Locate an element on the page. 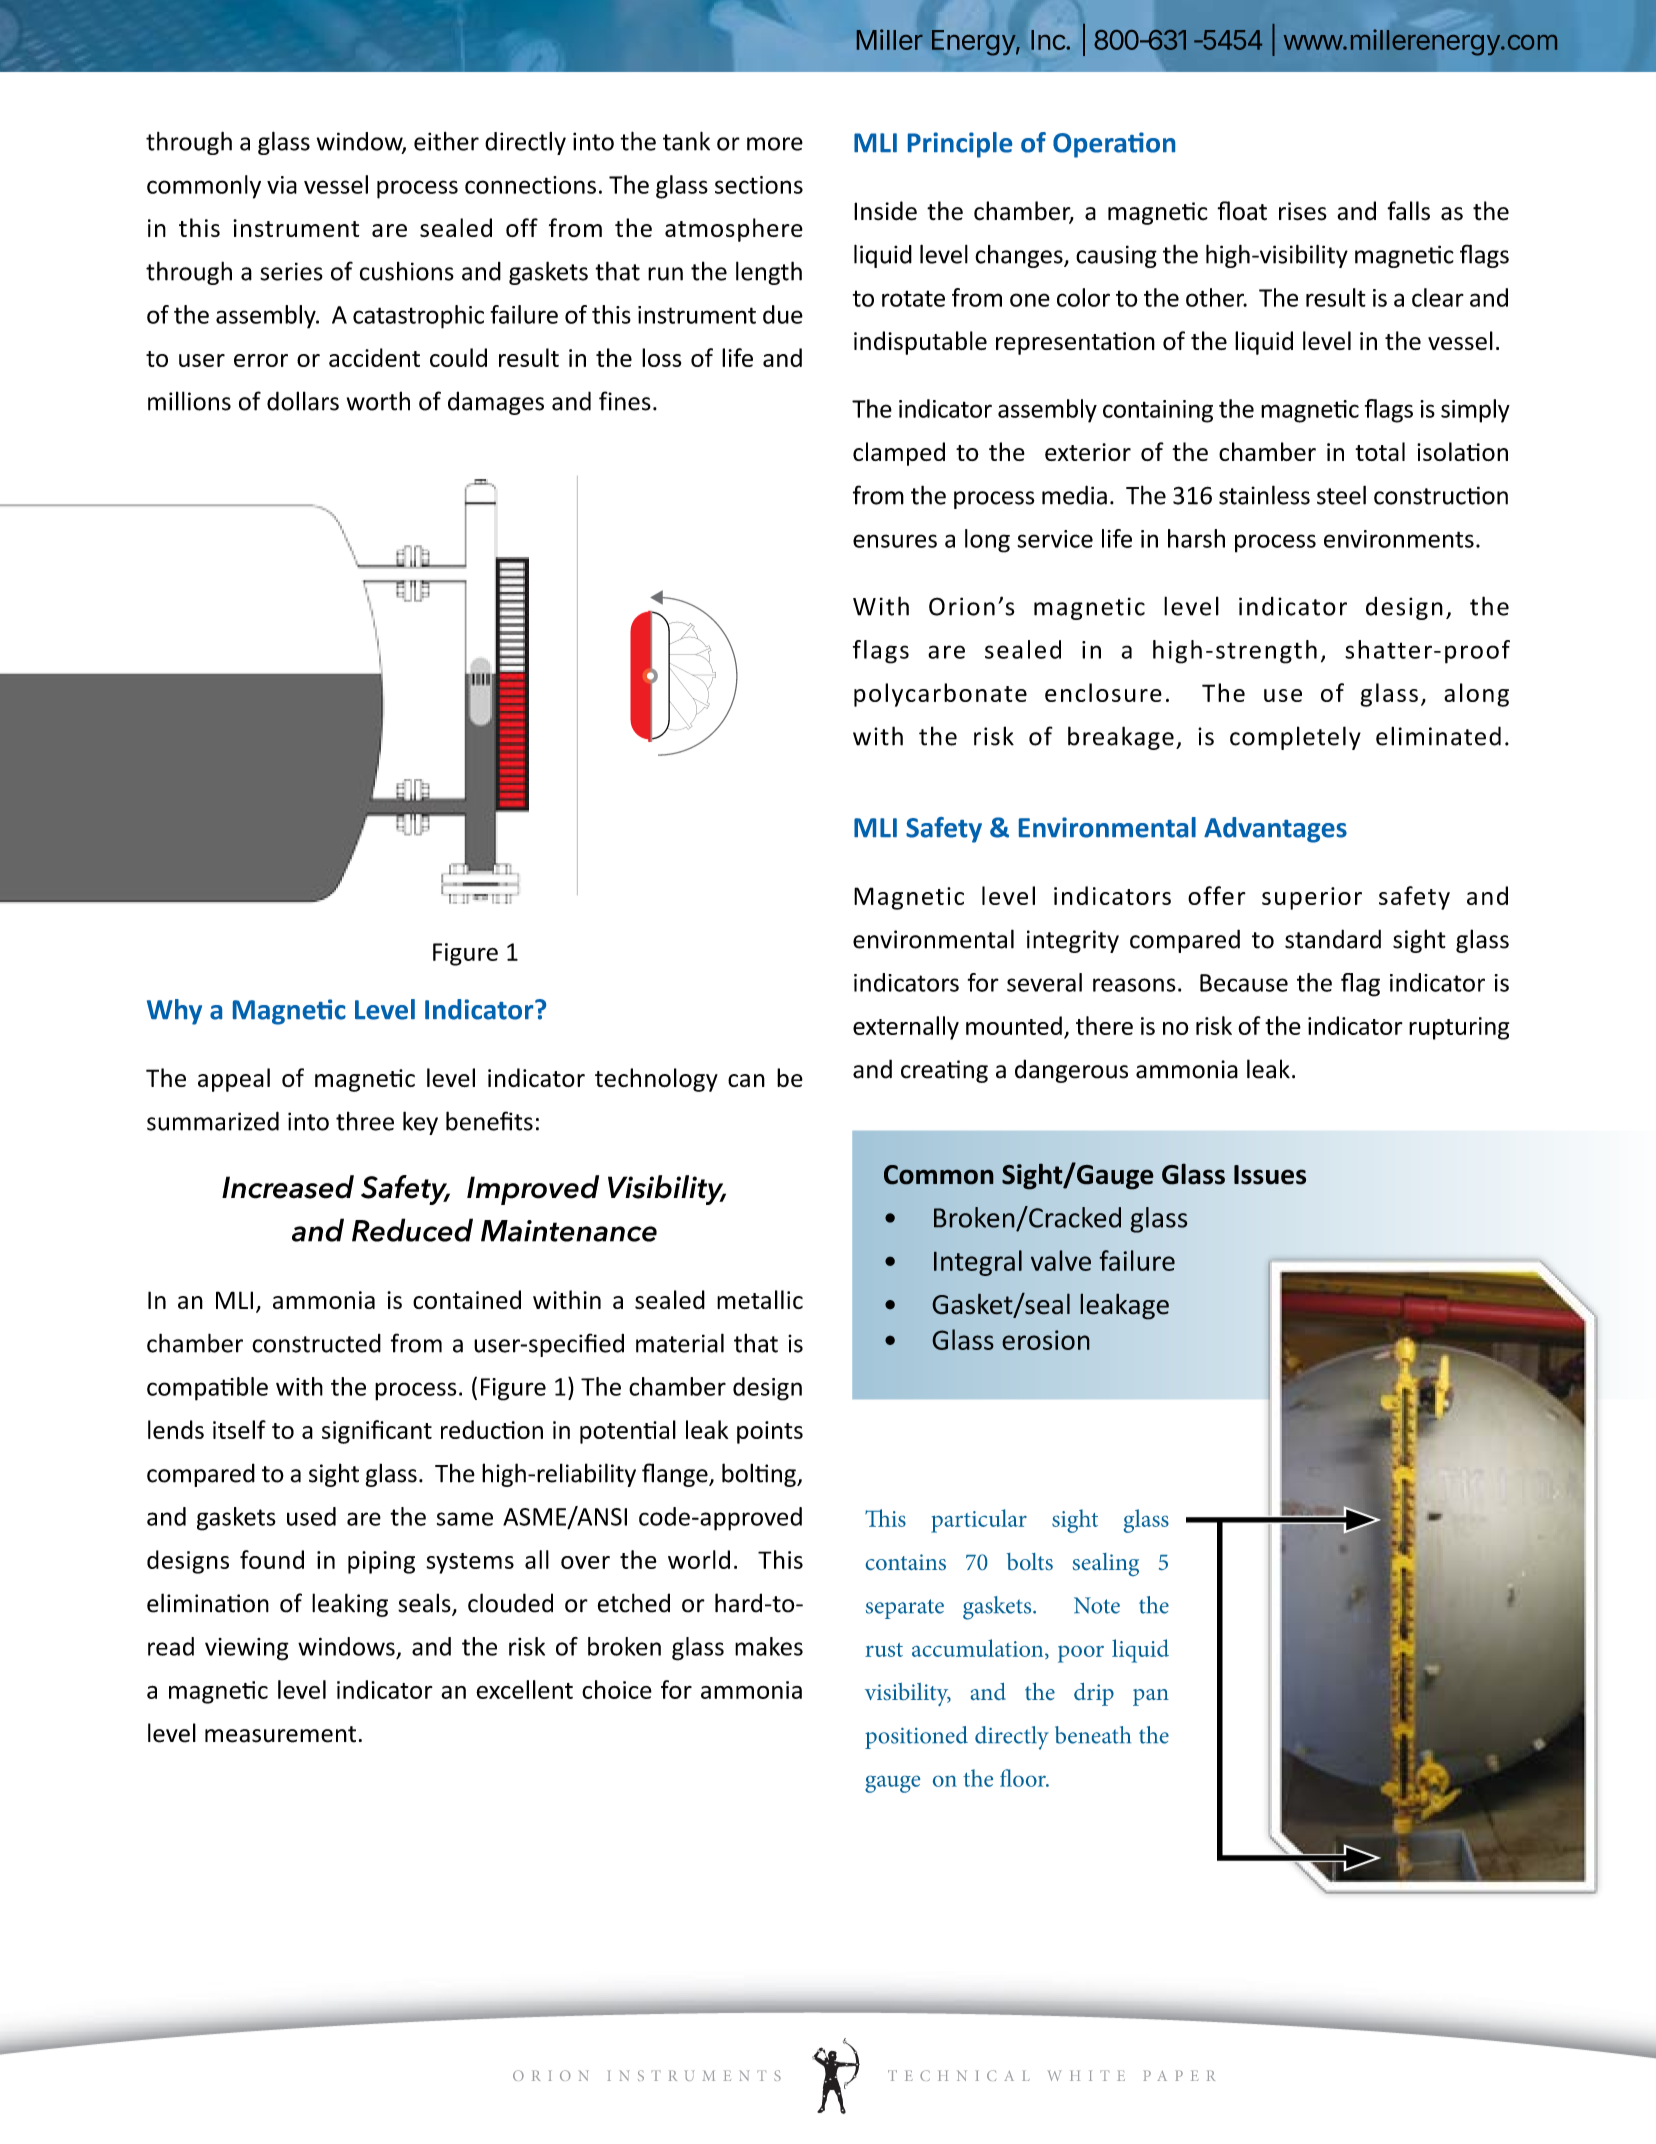 The height and width of the page is (2144, 1656). Issues is located at coordinates (1270, 1175).
